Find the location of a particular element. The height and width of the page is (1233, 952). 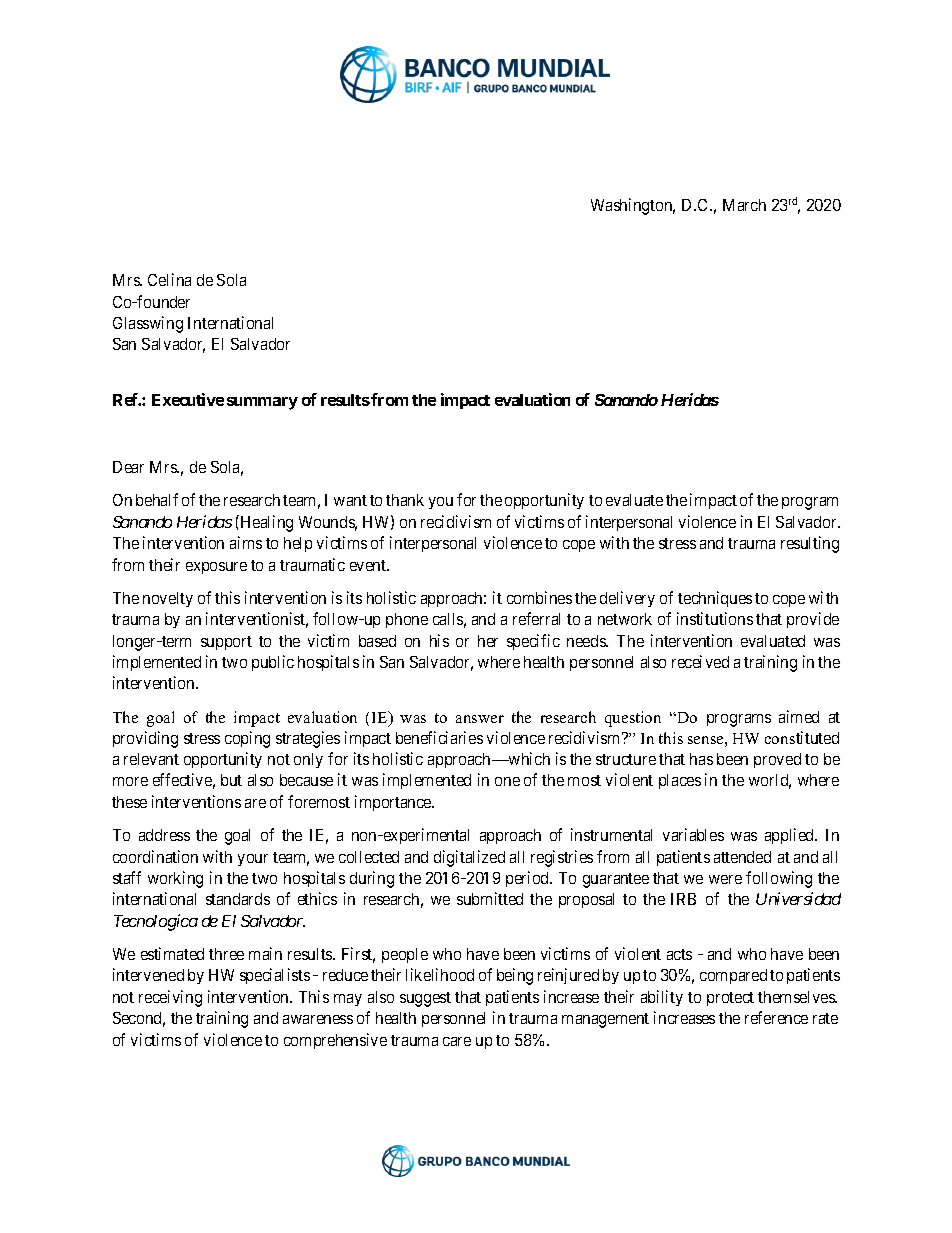

protect is located at coordinates (730, 999).
